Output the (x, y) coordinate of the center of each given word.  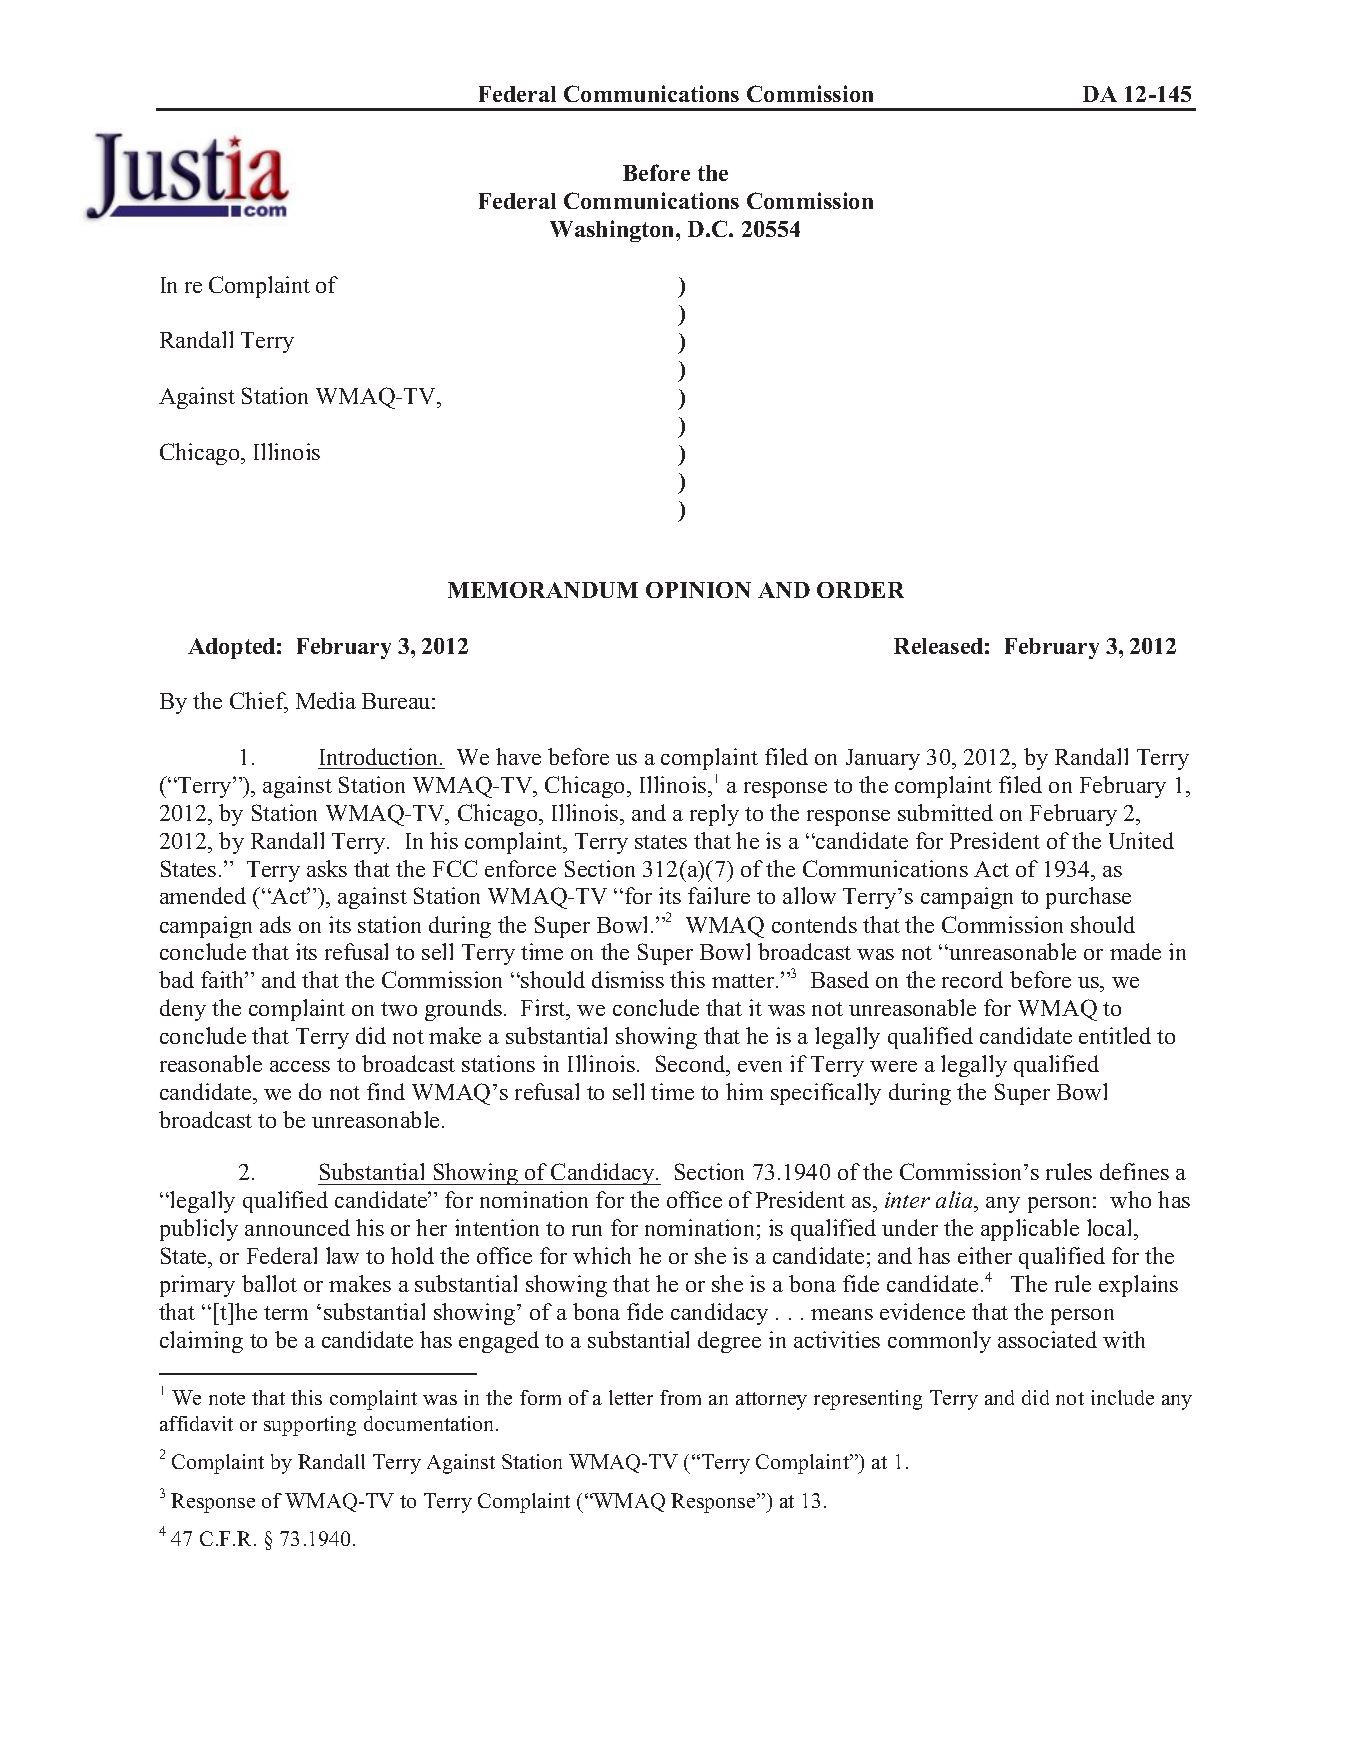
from (680, 1397)
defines (1134, 1171)
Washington (613, 231)
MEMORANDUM (543, 590)
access (300, 1066)
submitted (945, 812)
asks (327, 868)
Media (326, 700)
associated (1047, 1339)
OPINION (698, 590)
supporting (310, 1426)
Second (692, 1065)
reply (714, 815)
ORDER (860, 590)
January (883, 759)
